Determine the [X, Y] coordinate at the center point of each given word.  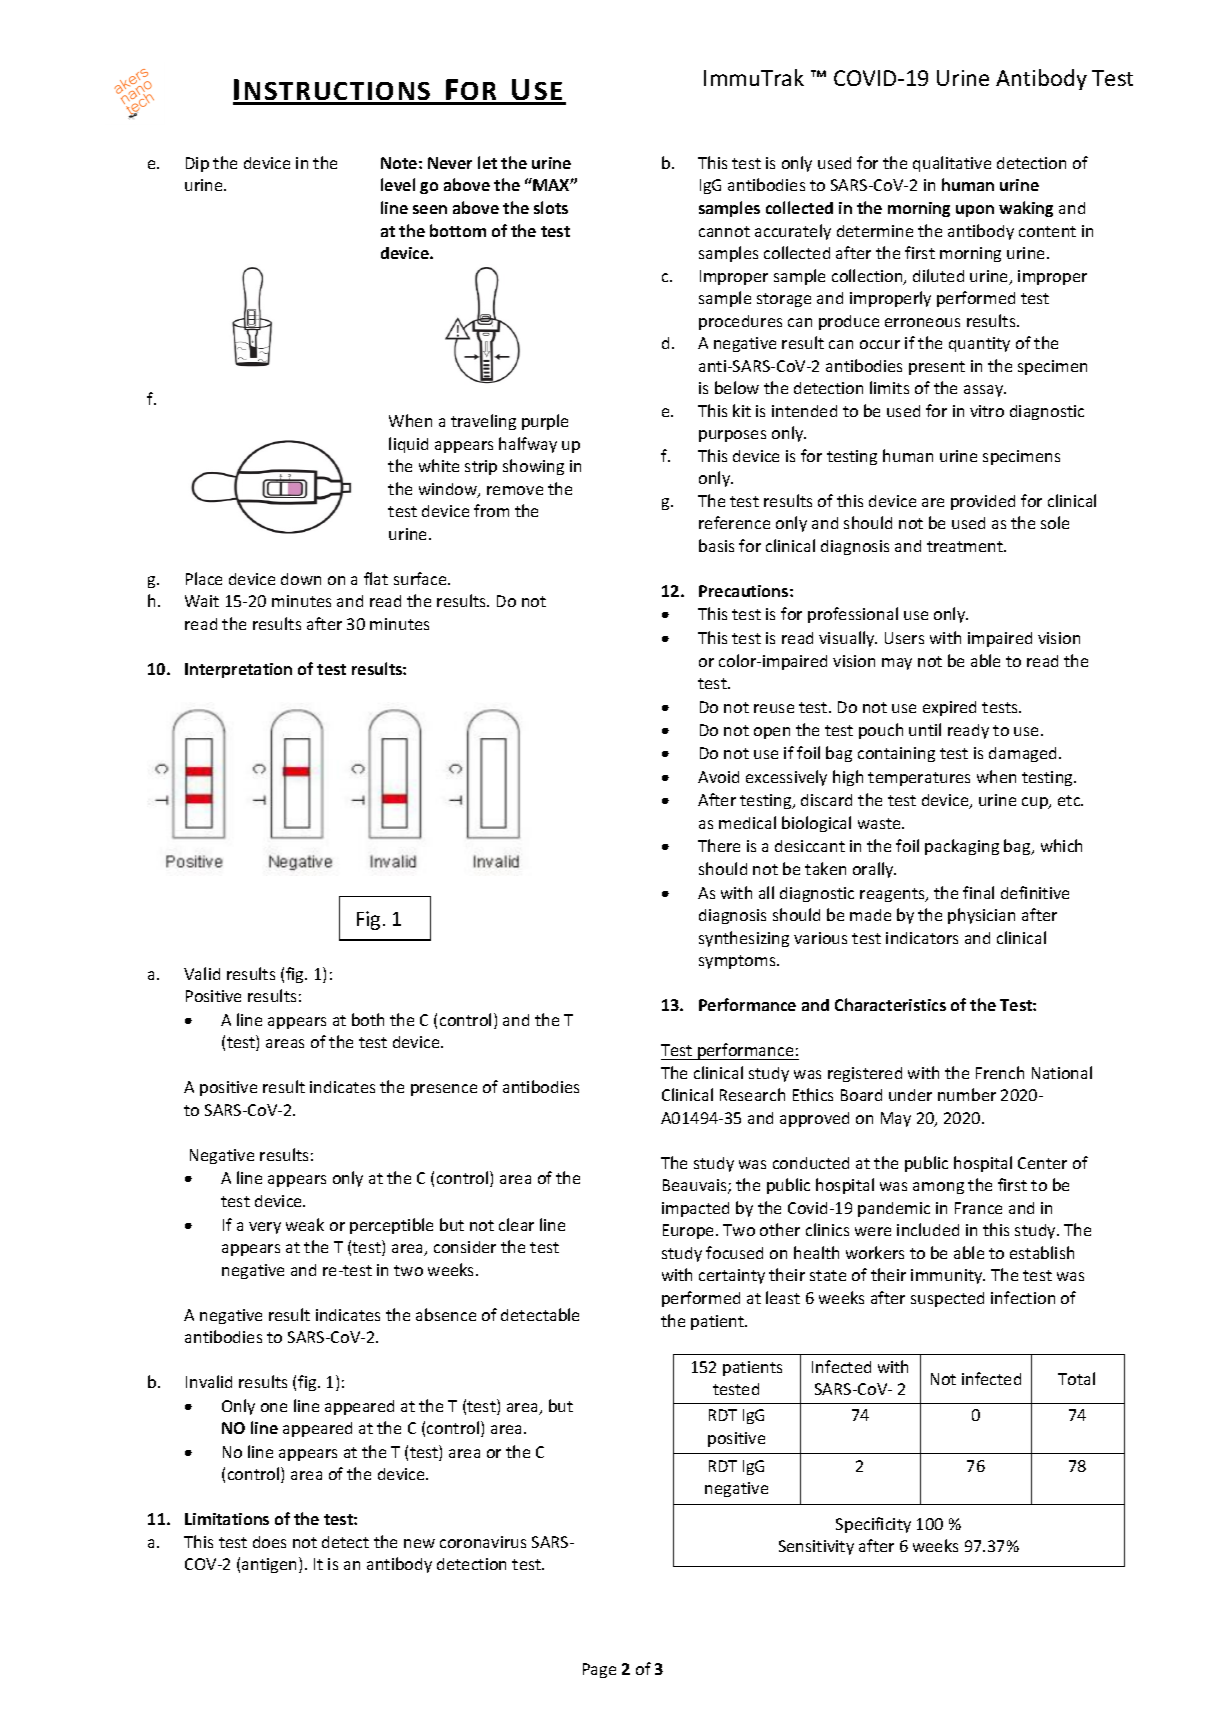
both [368, 1019]
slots [551, 207]
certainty [732, 1276]
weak [305, 1224]
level [398, 184]
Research [752, 1094]
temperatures [919, 779]
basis [716, 545]
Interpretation [238, 670]
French [1000, 1072]
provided [983, 502]
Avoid [718, 777]
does [269, 1542]
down [301, 579]
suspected [947, 1299]
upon [975, 211]
